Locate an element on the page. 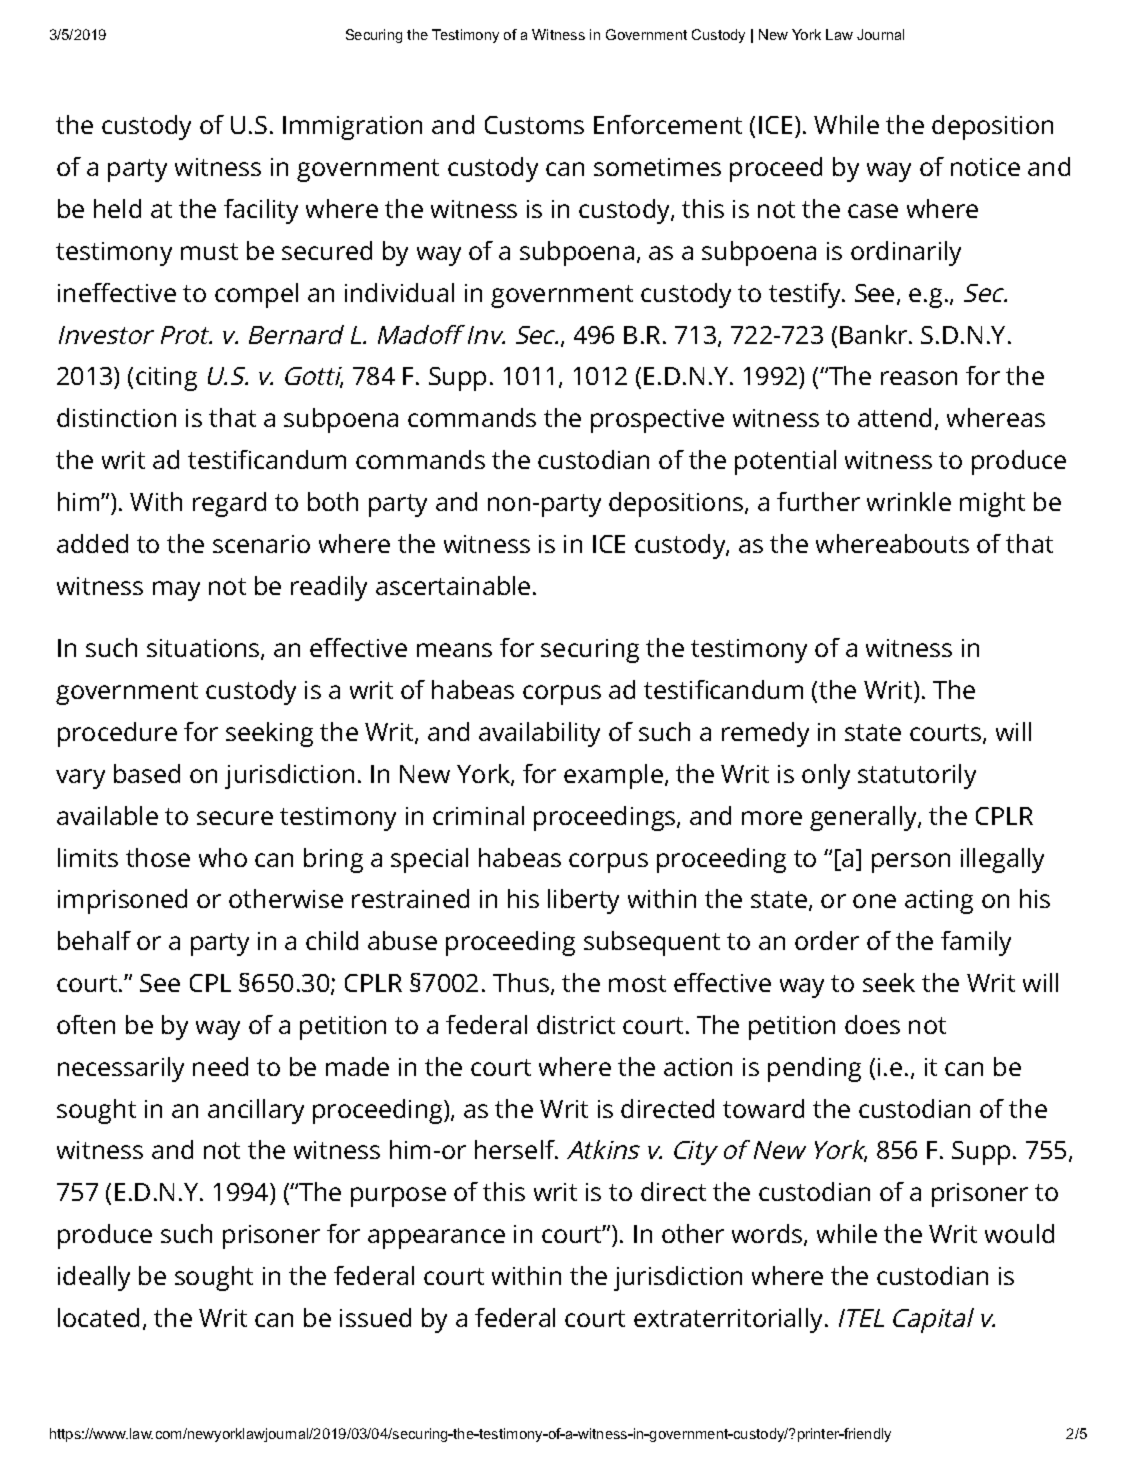 This document has height=1471, width=1137. would is located at coordinates (1019, 1233).
